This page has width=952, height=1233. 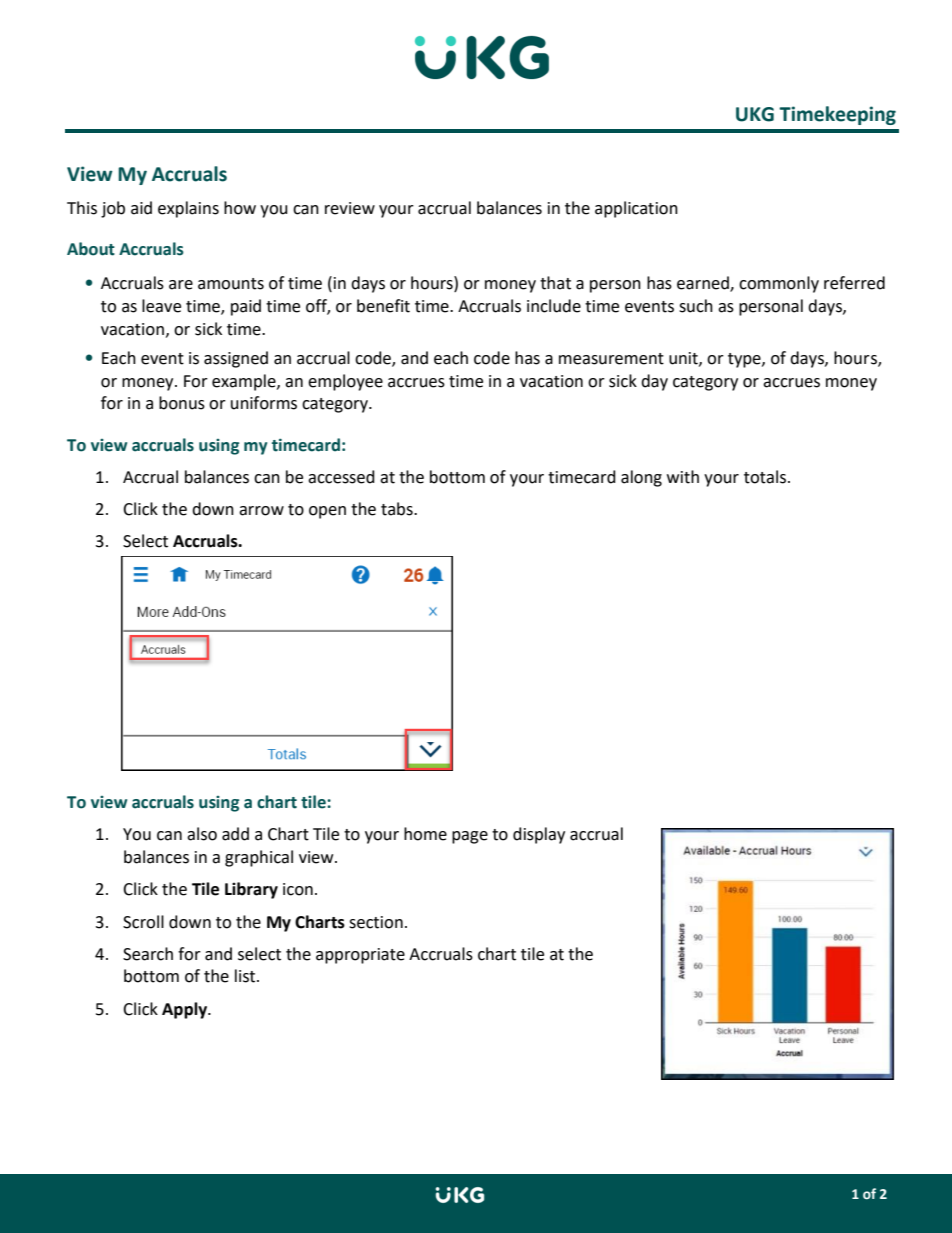 I want to click on display, so click(x=539, y=835).
